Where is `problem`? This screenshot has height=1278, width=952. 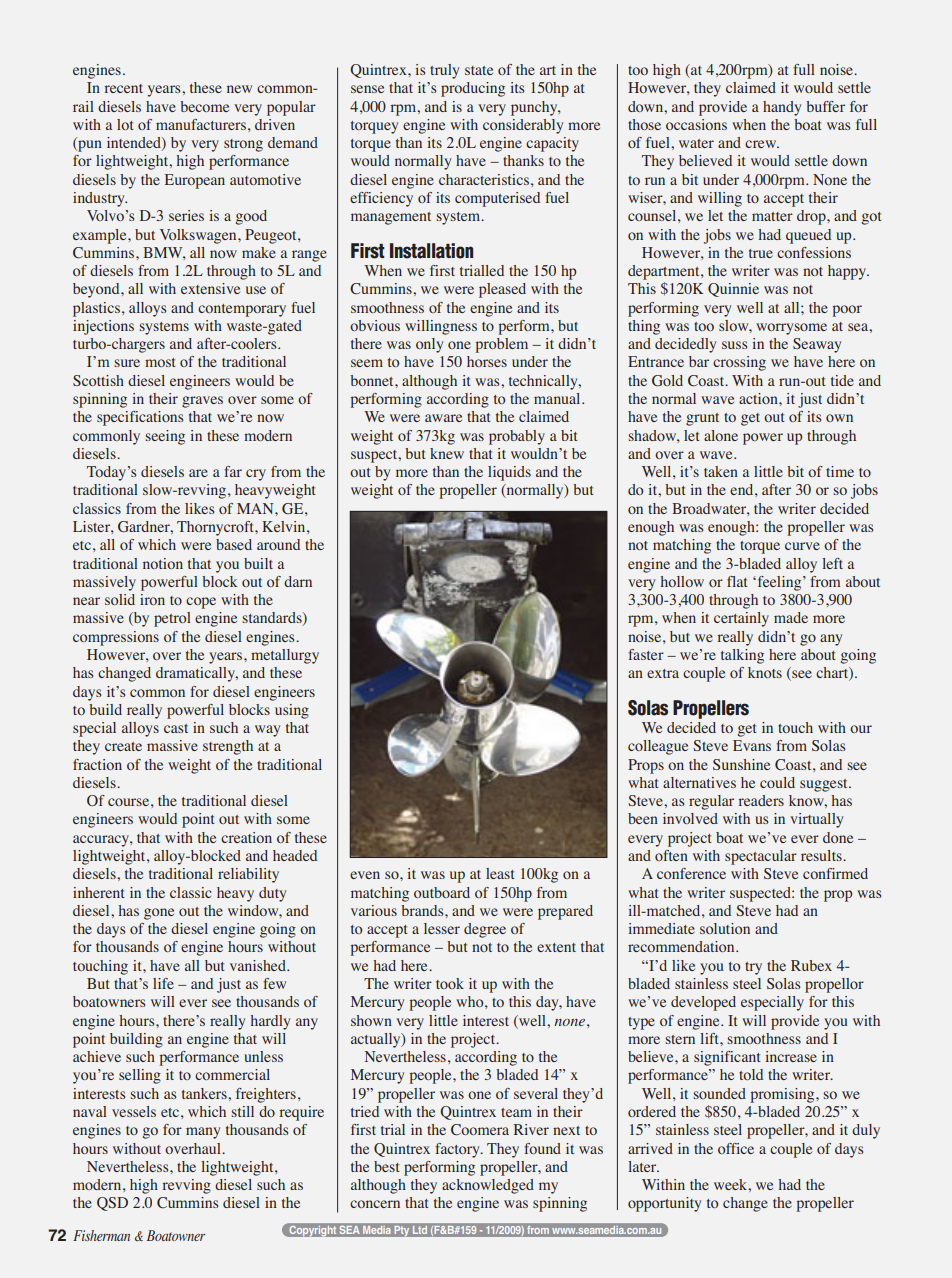
problem is located at coordinates (502, 345).
